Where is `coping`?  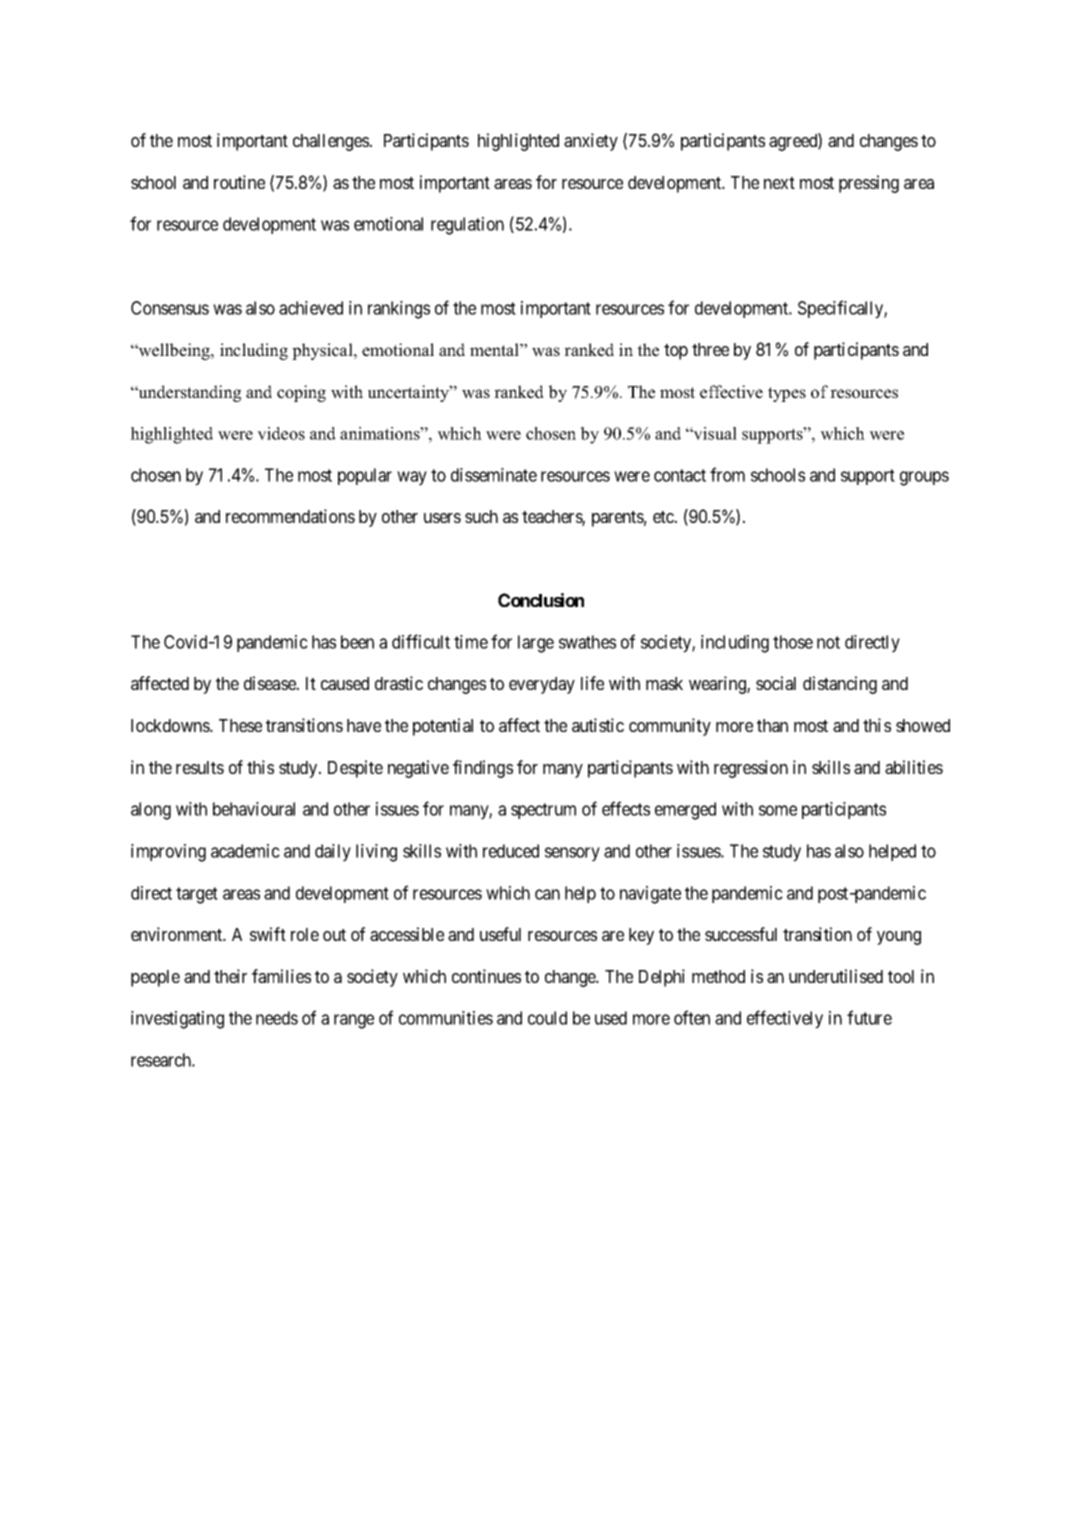
coping is located at coordinates (301, 393).
